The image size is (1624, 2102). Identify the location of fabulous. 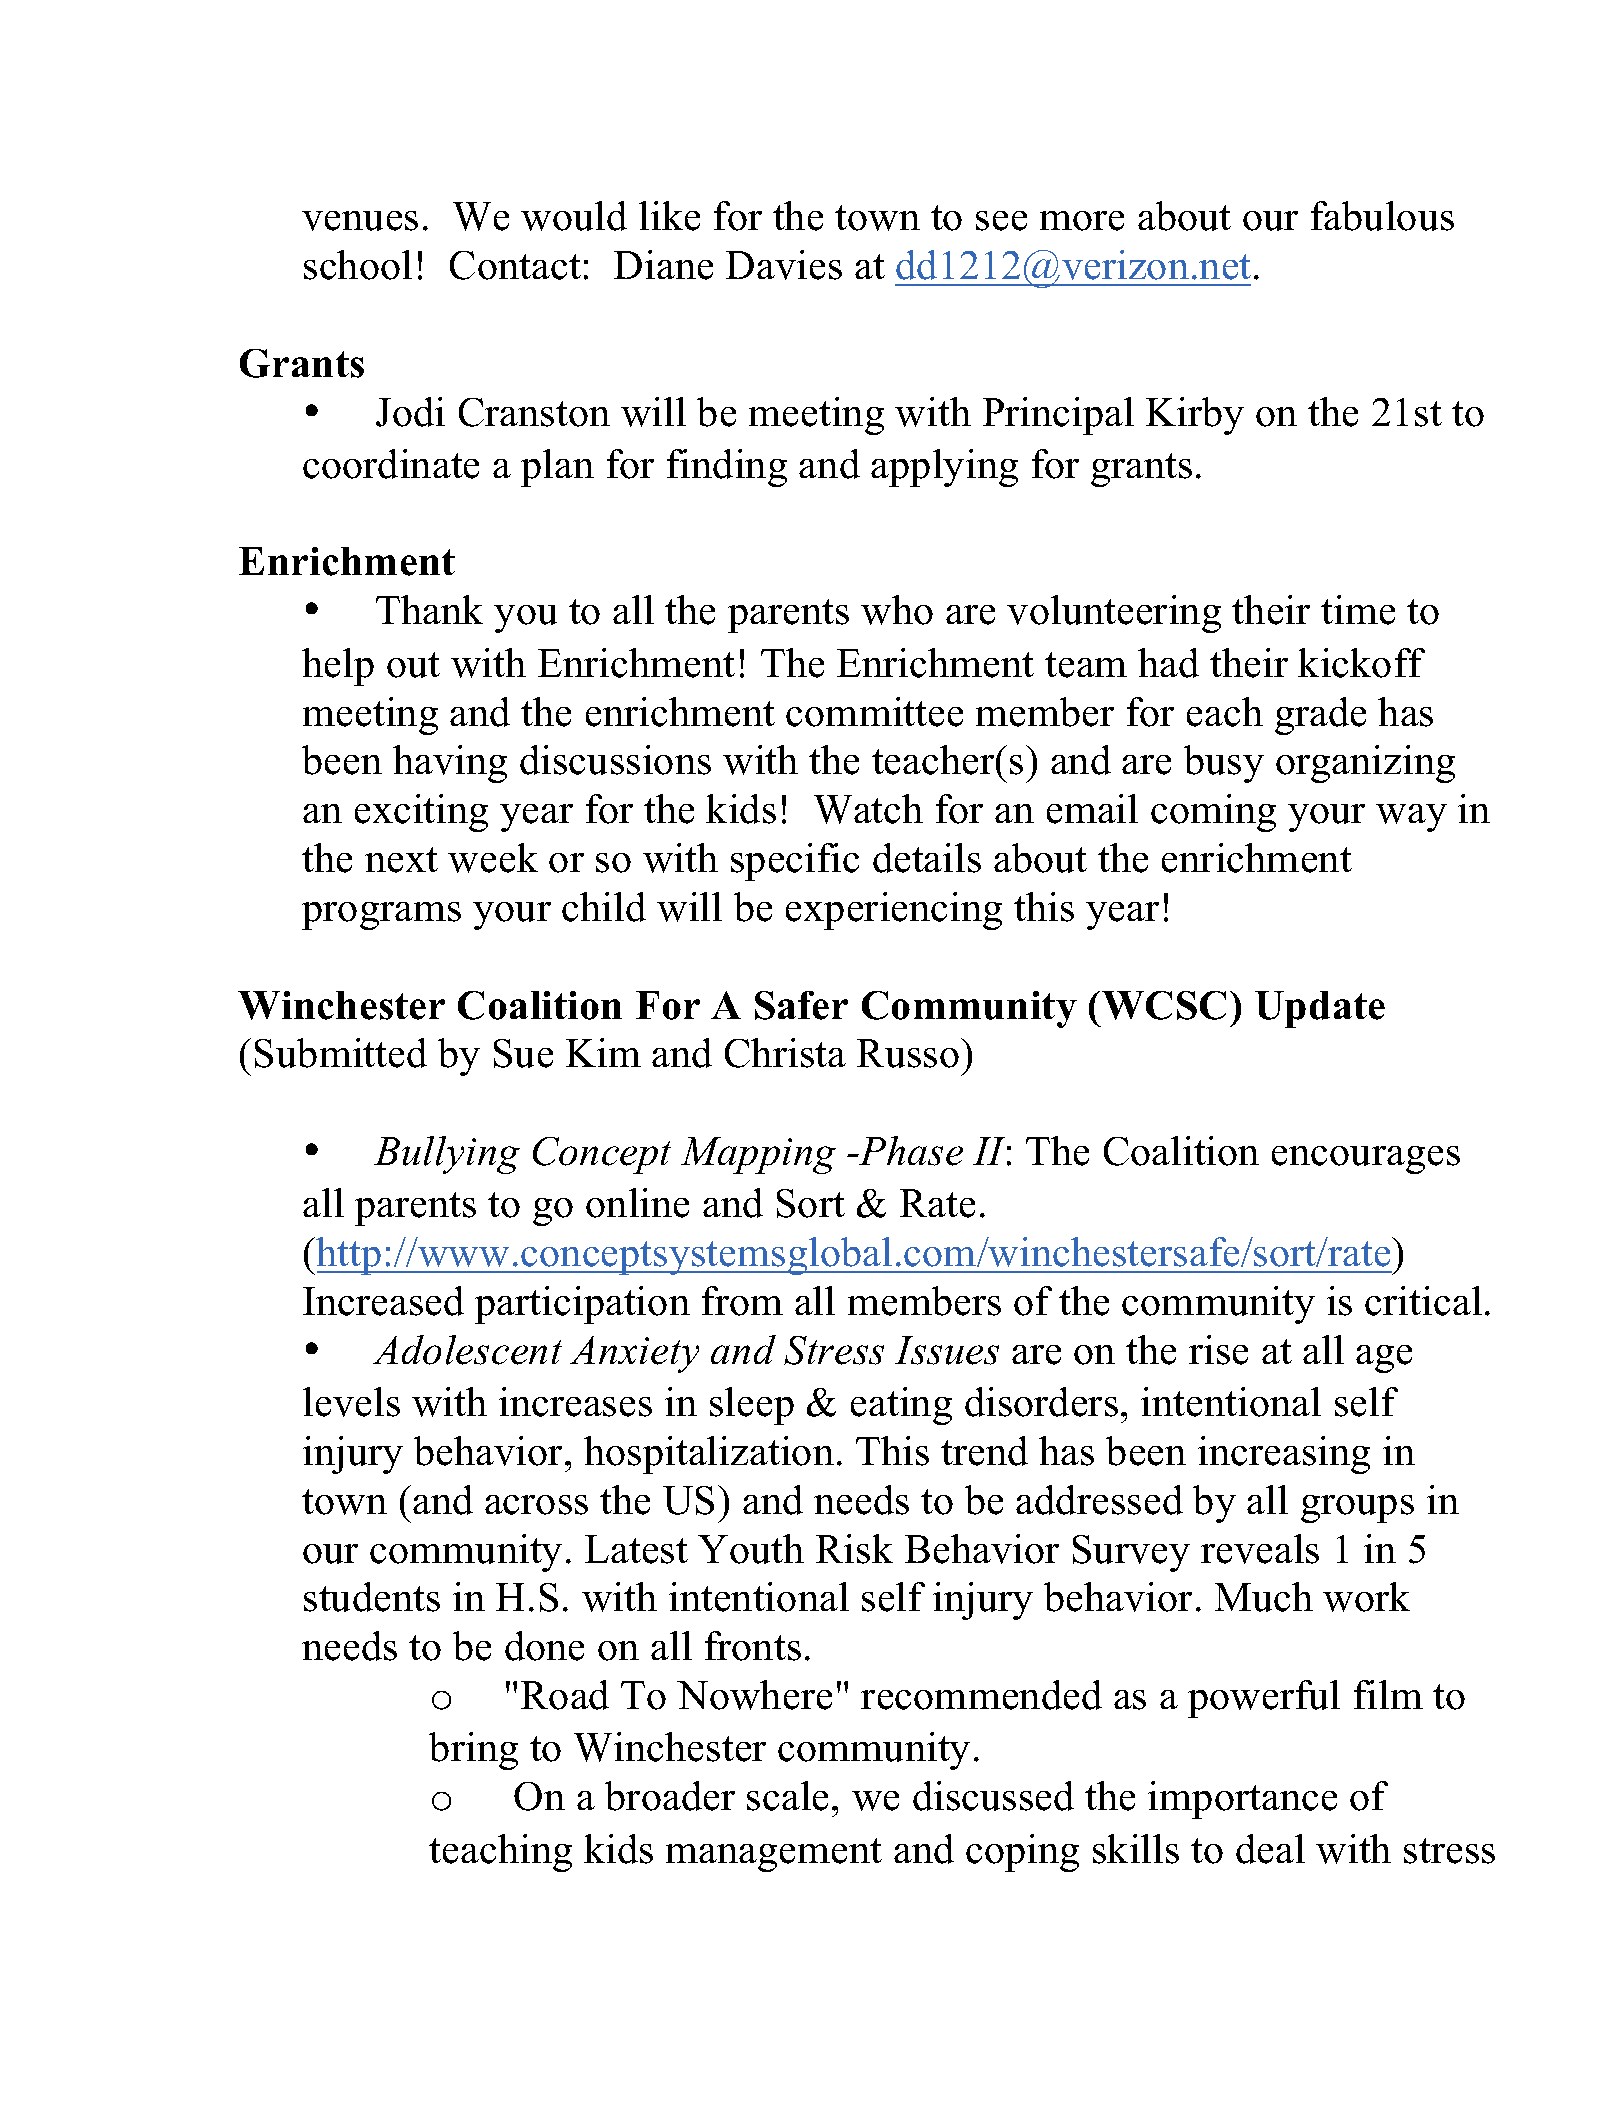
(1382, 216).
